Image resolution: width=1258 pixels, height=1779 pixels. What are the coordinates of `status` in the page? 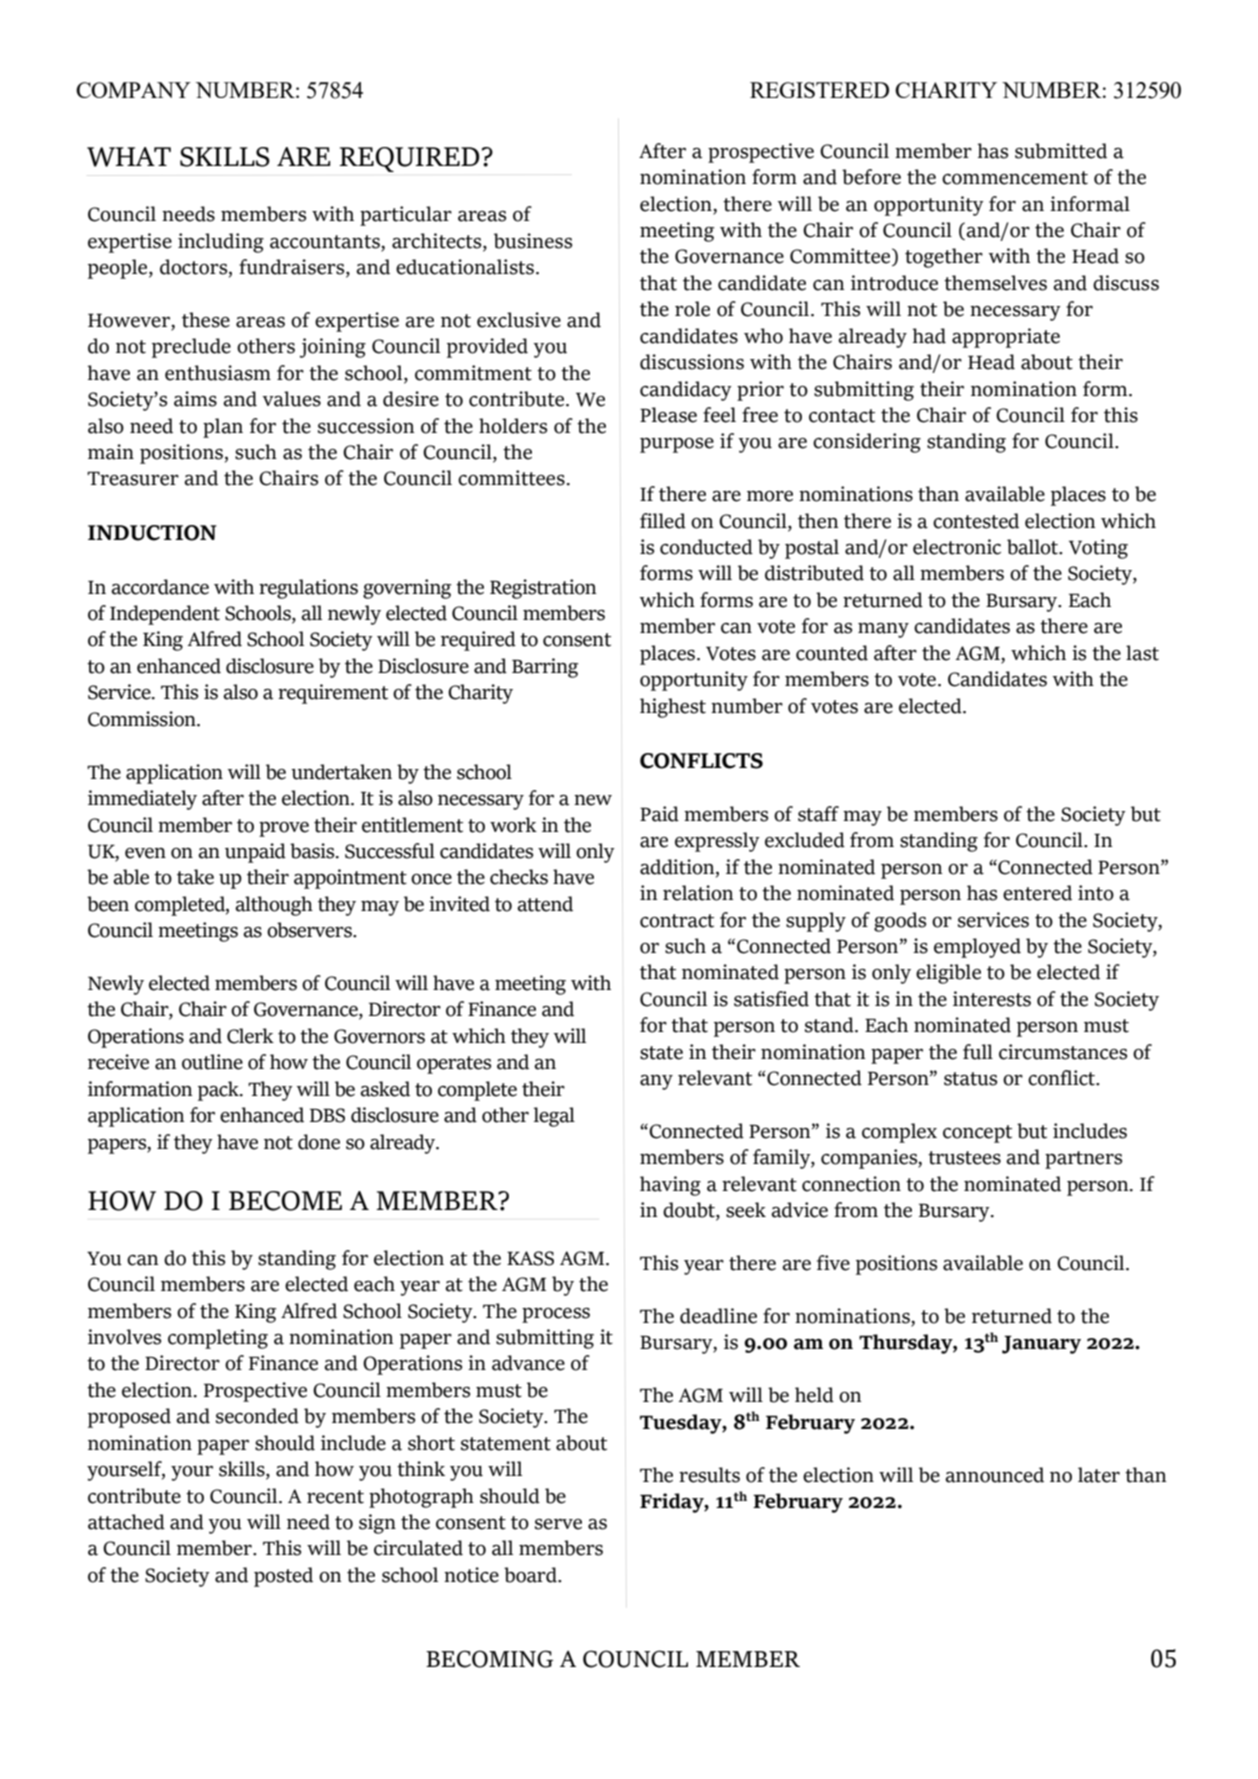 It's located at (970, 1079).
